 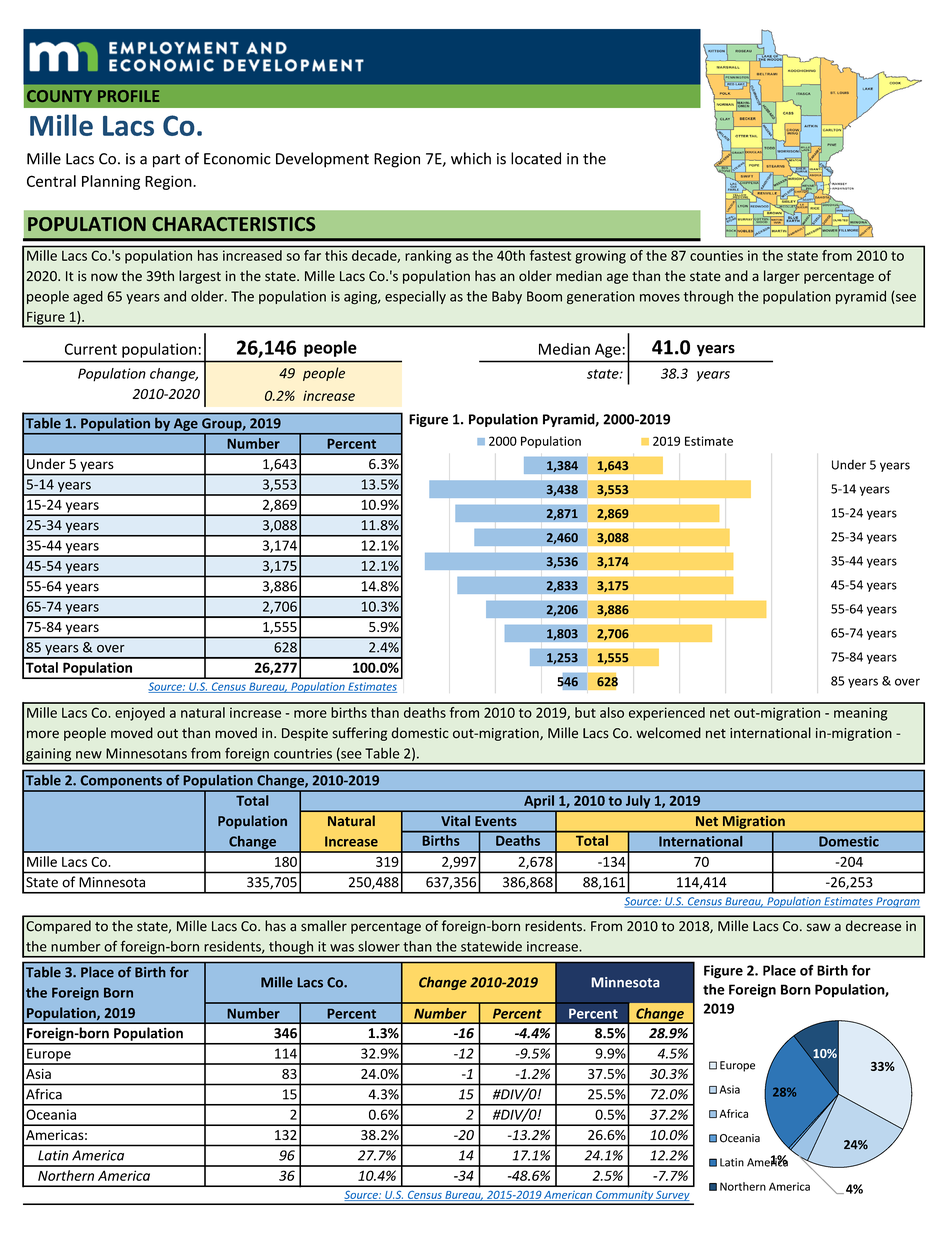 I want to click on slower, so click(x=379, y=946).
